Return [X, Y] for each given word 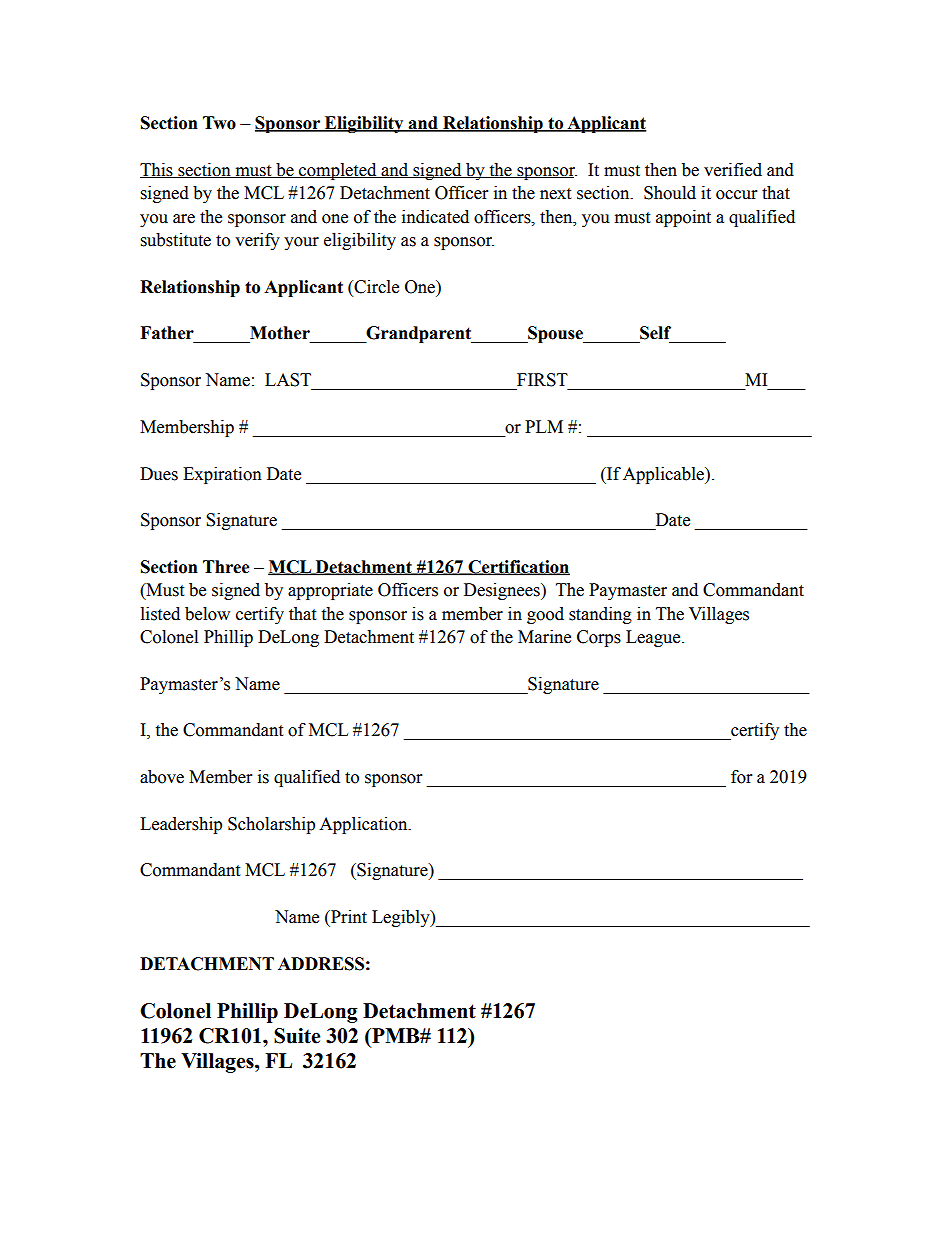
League [654, 638]
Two [219, 123]
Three [226, 567]
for [741, 777]
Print [348, 917]
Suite [297, 1036]
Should [670, 193]
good [545, 615]
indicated [435, 217]
